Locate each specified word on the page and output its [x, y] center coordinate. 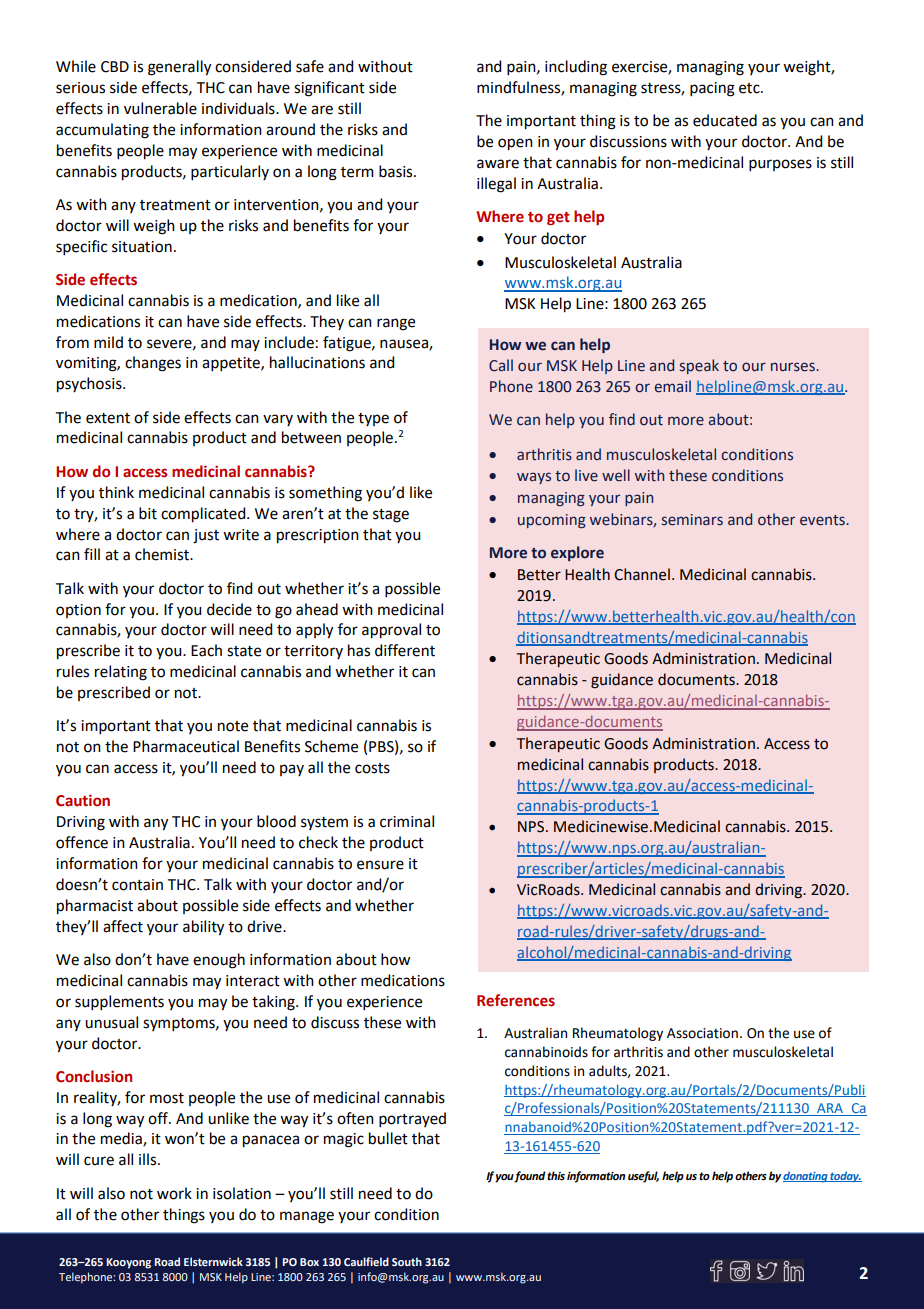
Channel [642, 574]
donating [806, 1177]
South [407, 1261]
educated [725, 120]
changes [153, 364]
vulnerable [160, 108]
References [516, 1000]
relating [121, 673]
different [405, 650]
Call [501, 365]
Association [702, 1033]
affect [123, 926]
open [515, 144]
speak [699, 366]
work [174, 1193]
